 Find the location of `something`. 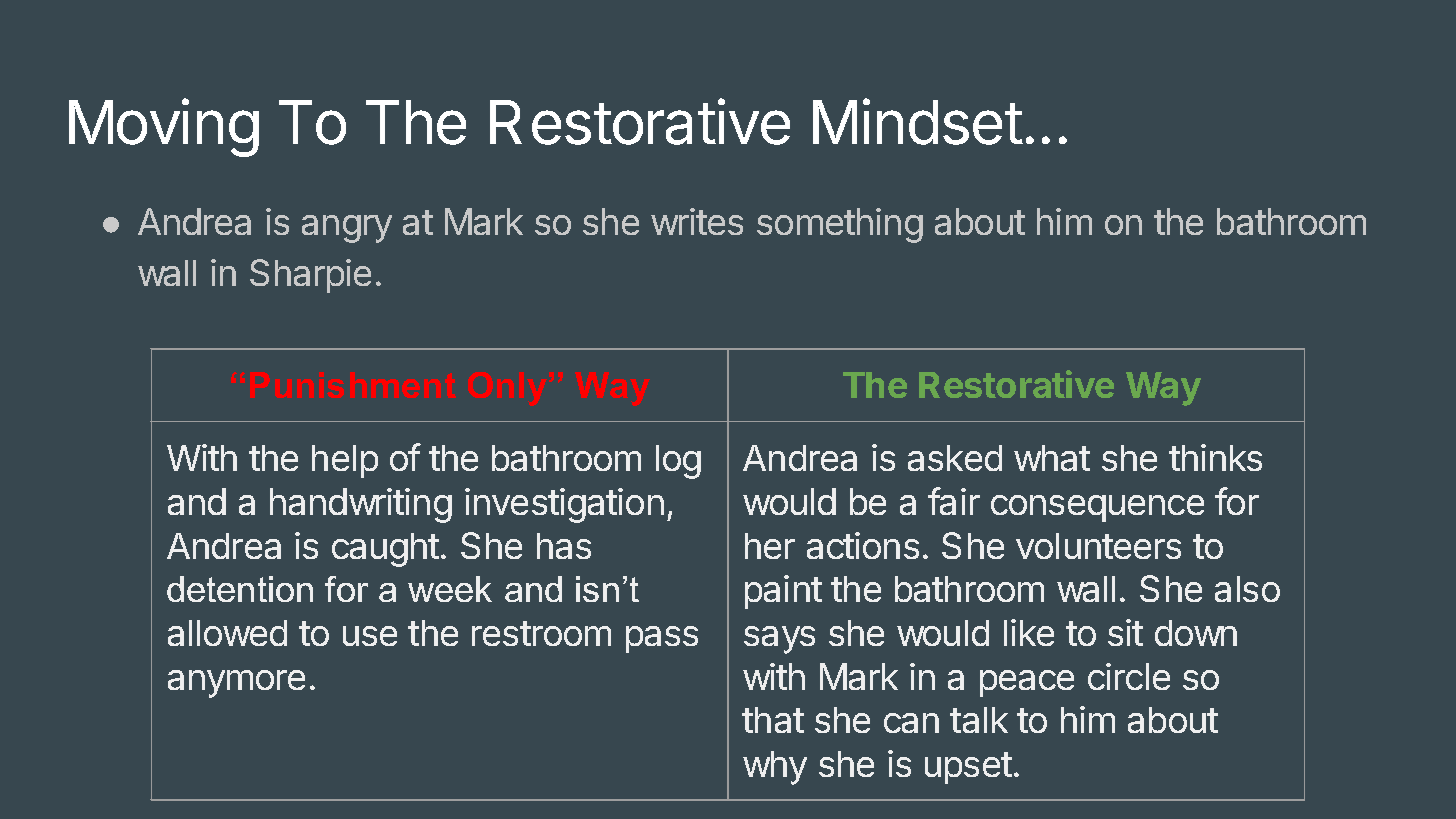

something is located at coordinates (840, 225).
